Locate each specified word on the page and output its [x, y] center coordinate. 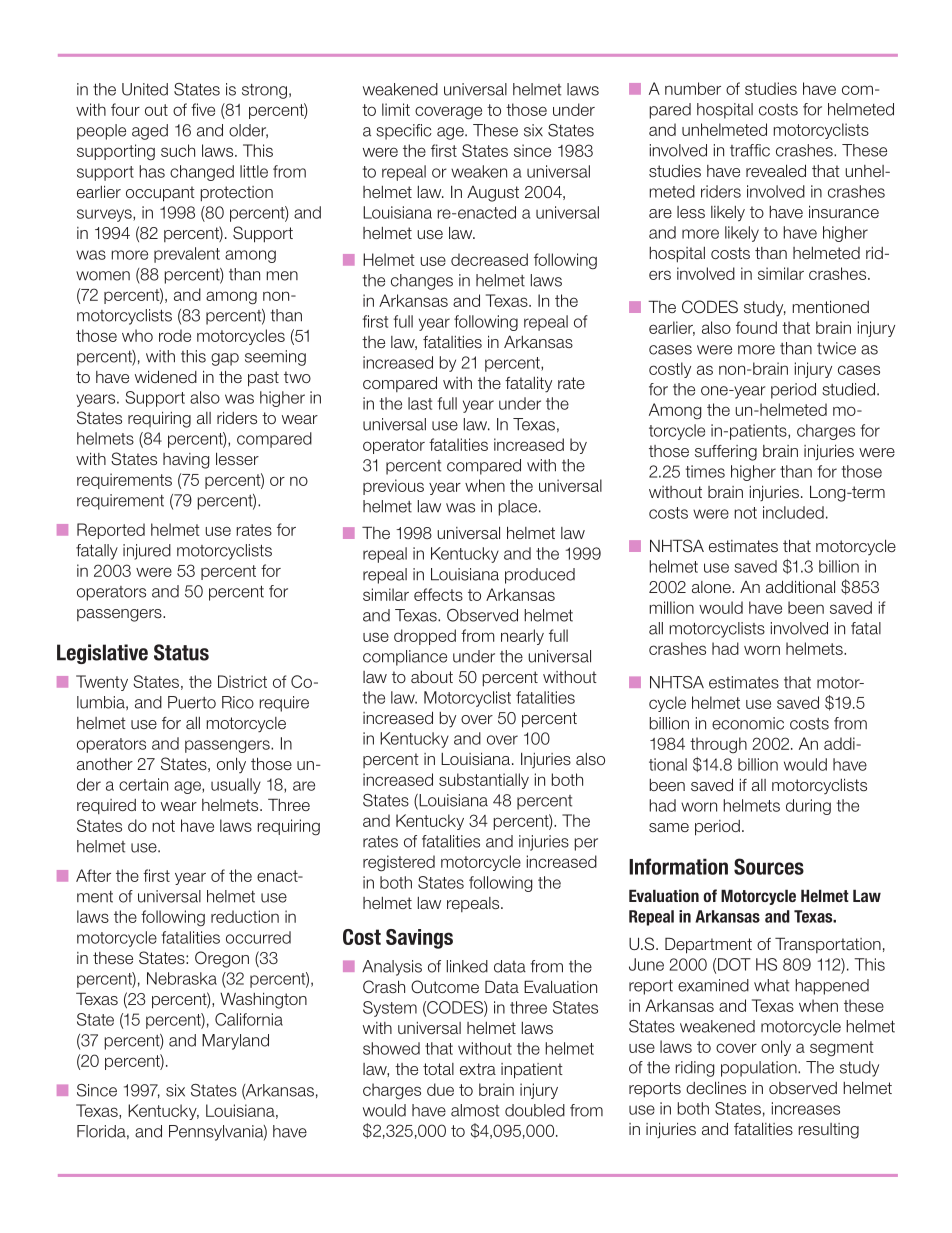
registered [399, 863]
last [420, 403]
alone [712, 587]
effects [438, 594]
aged [150, 132]
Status [181, 652]
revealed [776, 170]
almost [475, 1110]
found [756, 327]
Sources [769, 866]
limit [396, 109]
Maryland [235, 1042]
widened [166, 376]
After [93, 875]
